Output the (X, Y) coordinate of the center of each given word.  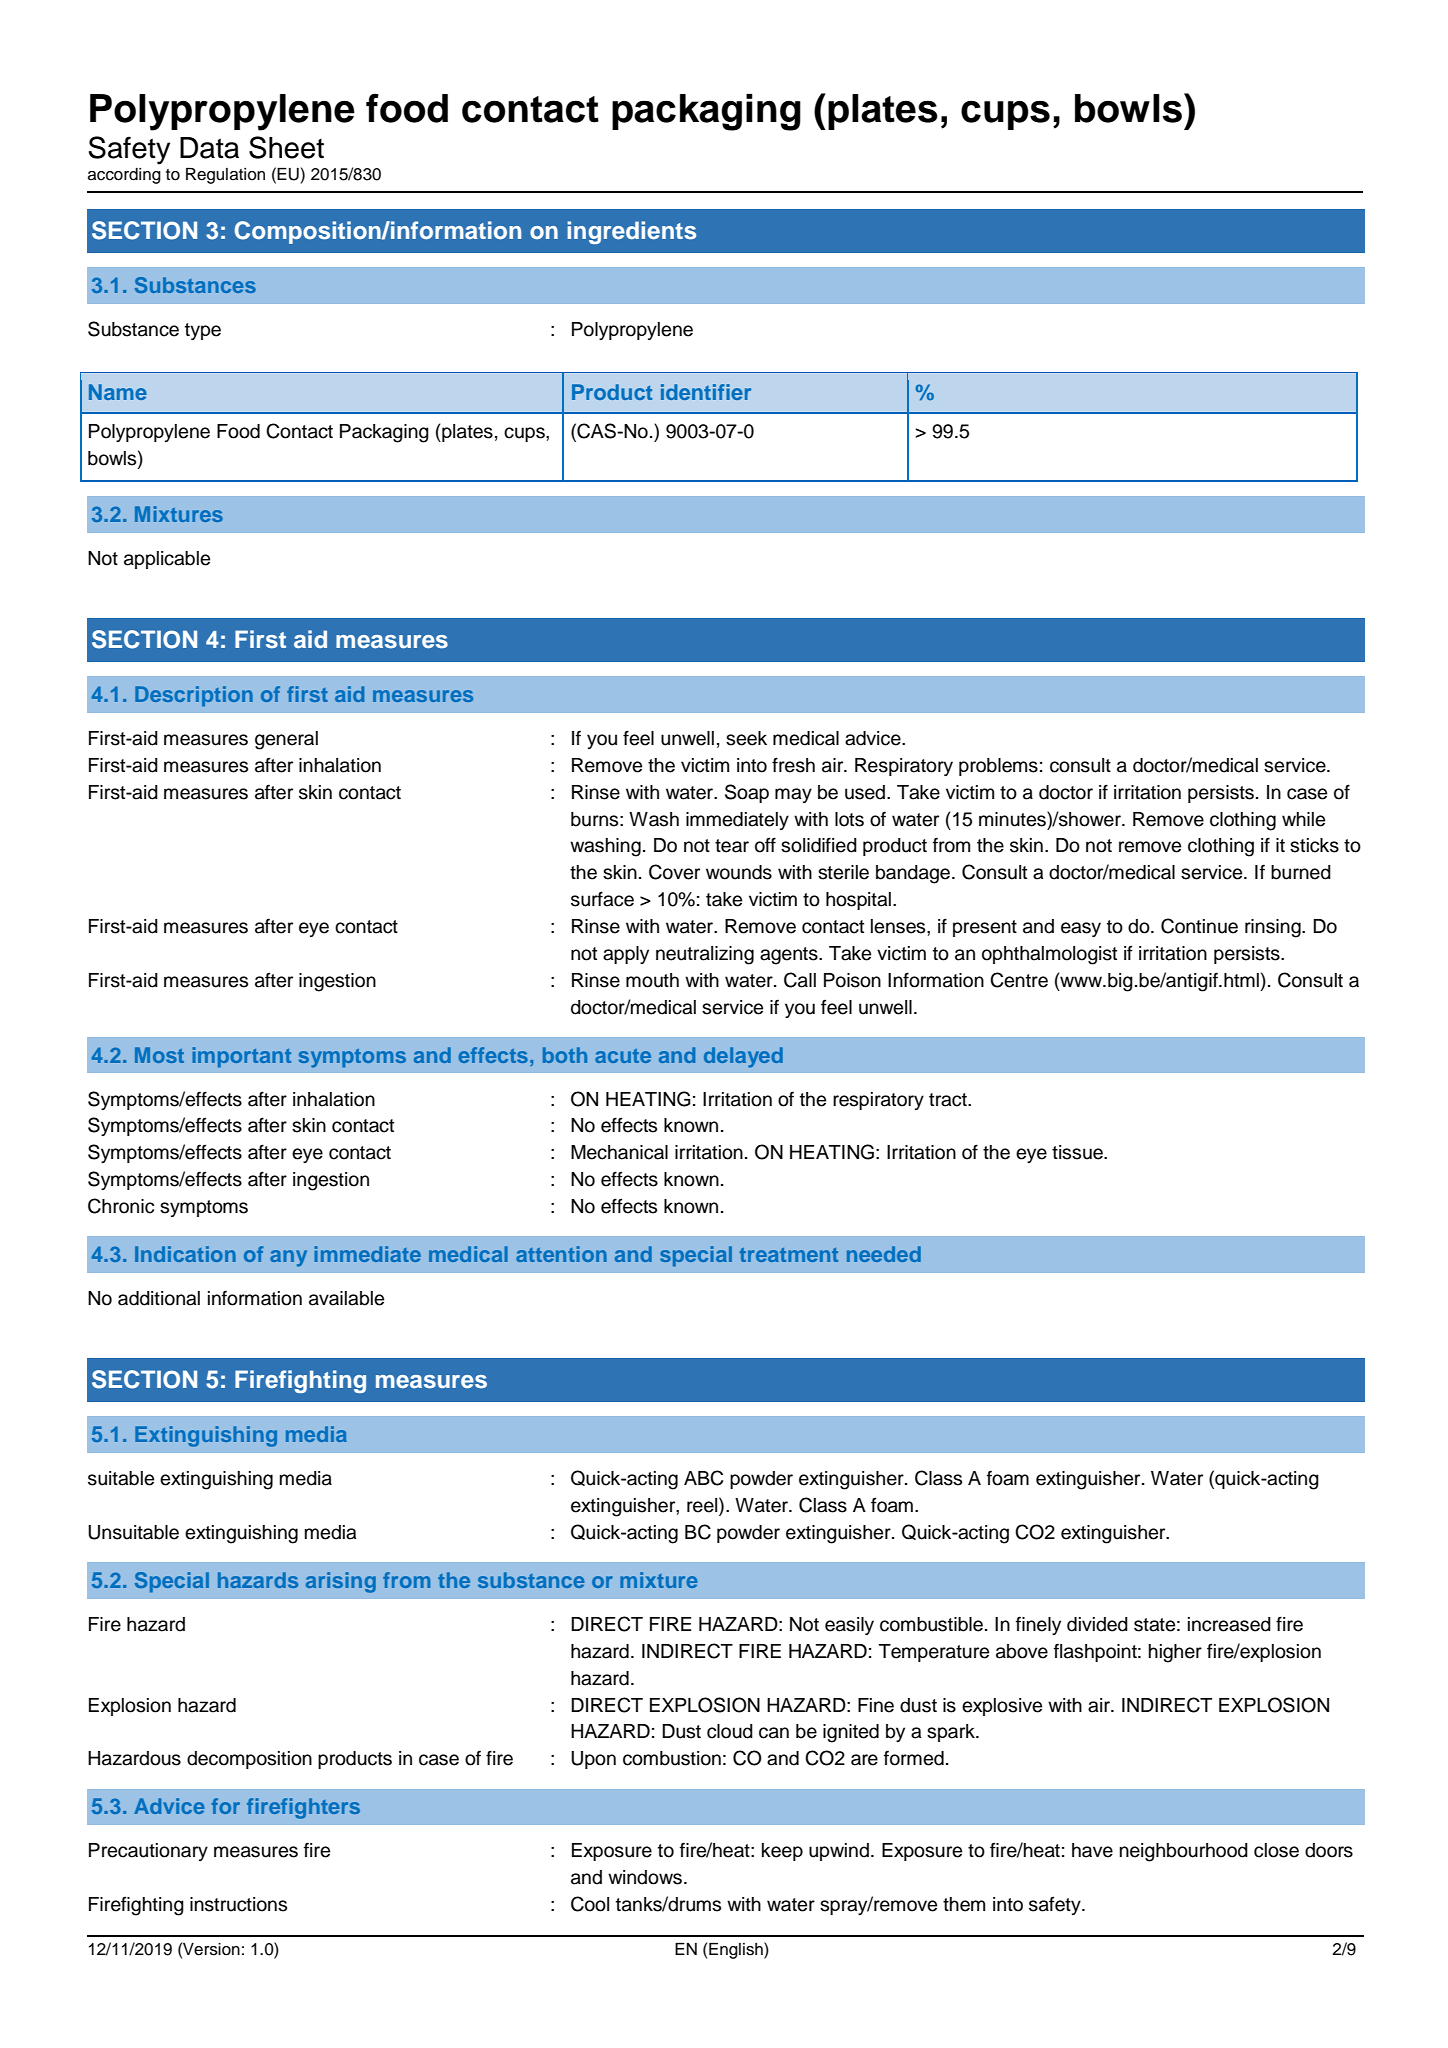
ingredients (631, 232)
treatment (789, 1255)
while (1303, 819)
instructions (238, 1904)
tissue (1078, 1152)
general (286, 740)
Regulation (225, 176)
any (288, 1258)
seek (746, 738)
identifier (706, 392)
